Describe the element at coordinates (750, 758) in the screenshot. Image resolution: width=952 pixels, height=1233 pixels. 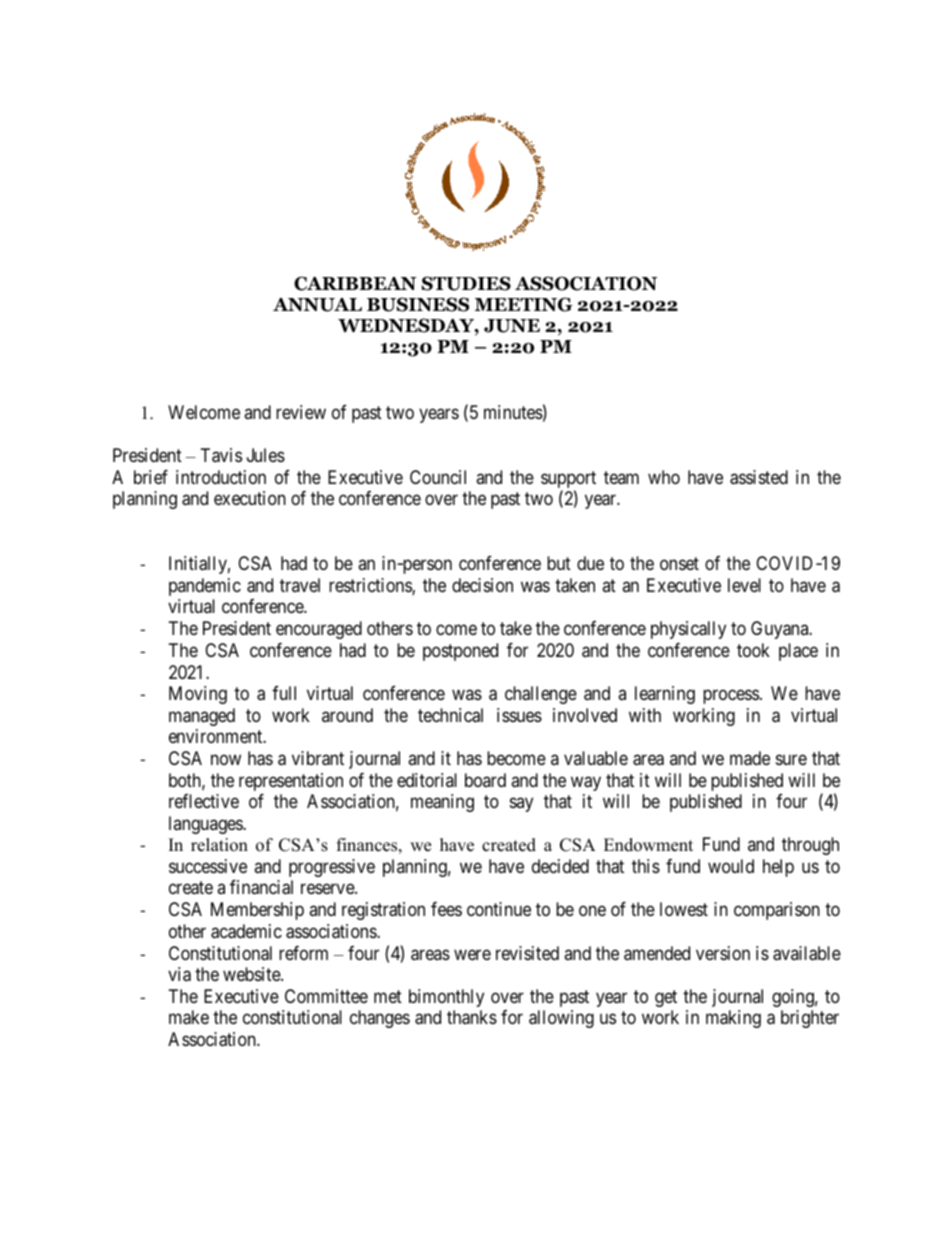
I see `made` at that location.
